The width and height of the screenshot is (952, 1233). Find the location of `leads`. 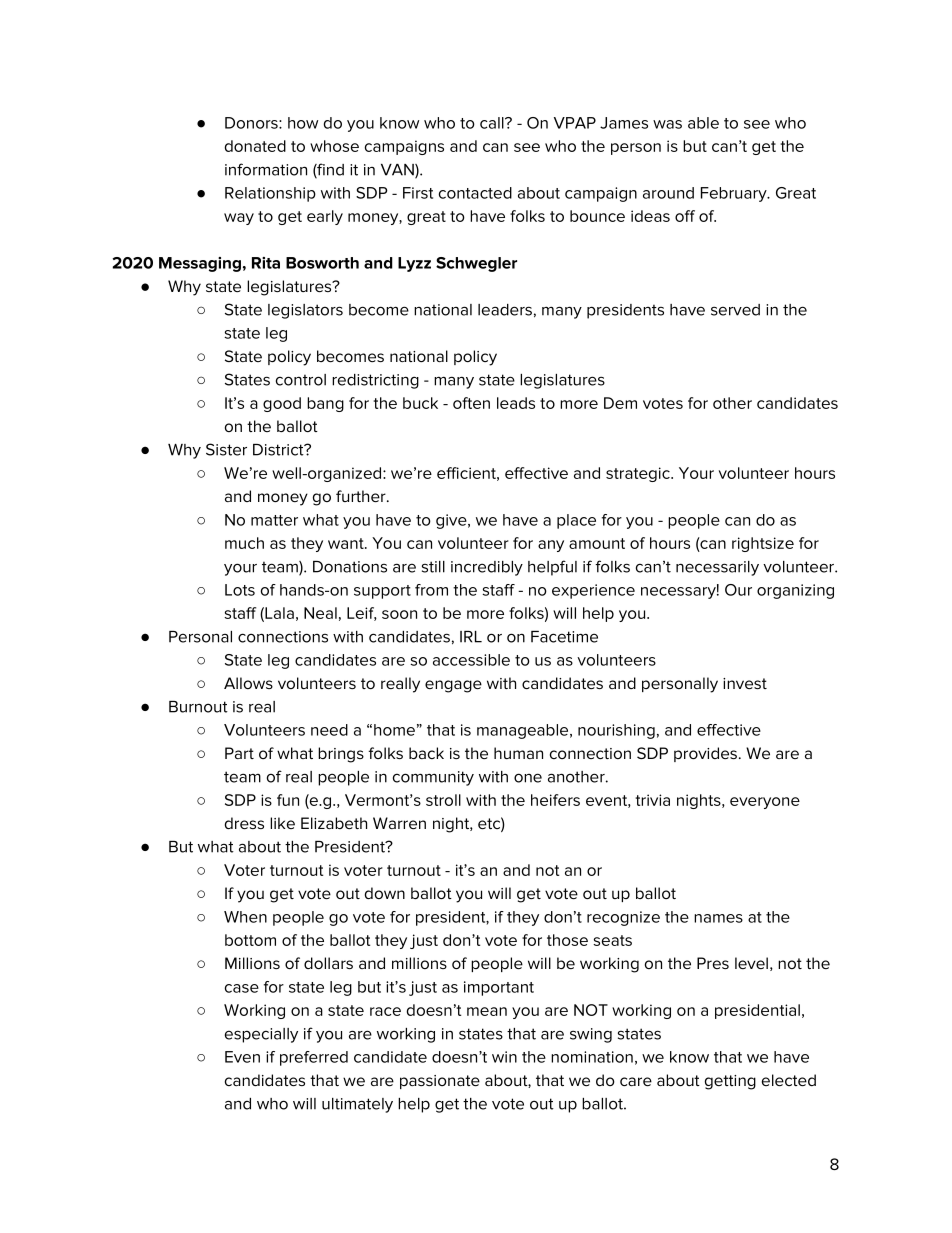

leads is located at coordinates (516, 403).
